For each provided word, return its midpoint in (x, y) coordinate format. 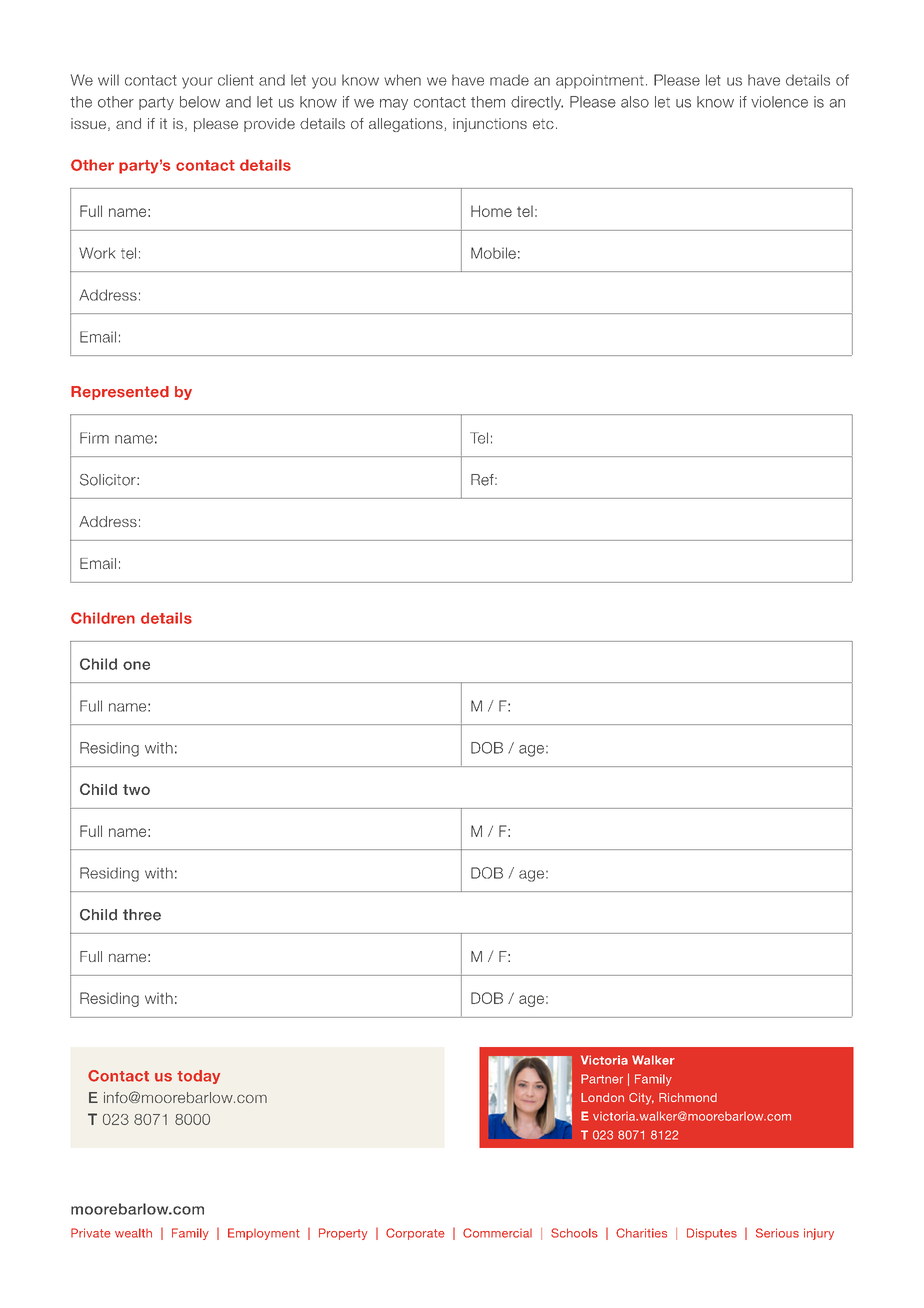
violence (779, 102)
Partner (602, 1079)
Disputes (712, 1234)
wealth (133, 1233)
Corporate (415, 1234)
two (136, 789)
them (488, 102)
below (200, 102)
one (136, 665)
